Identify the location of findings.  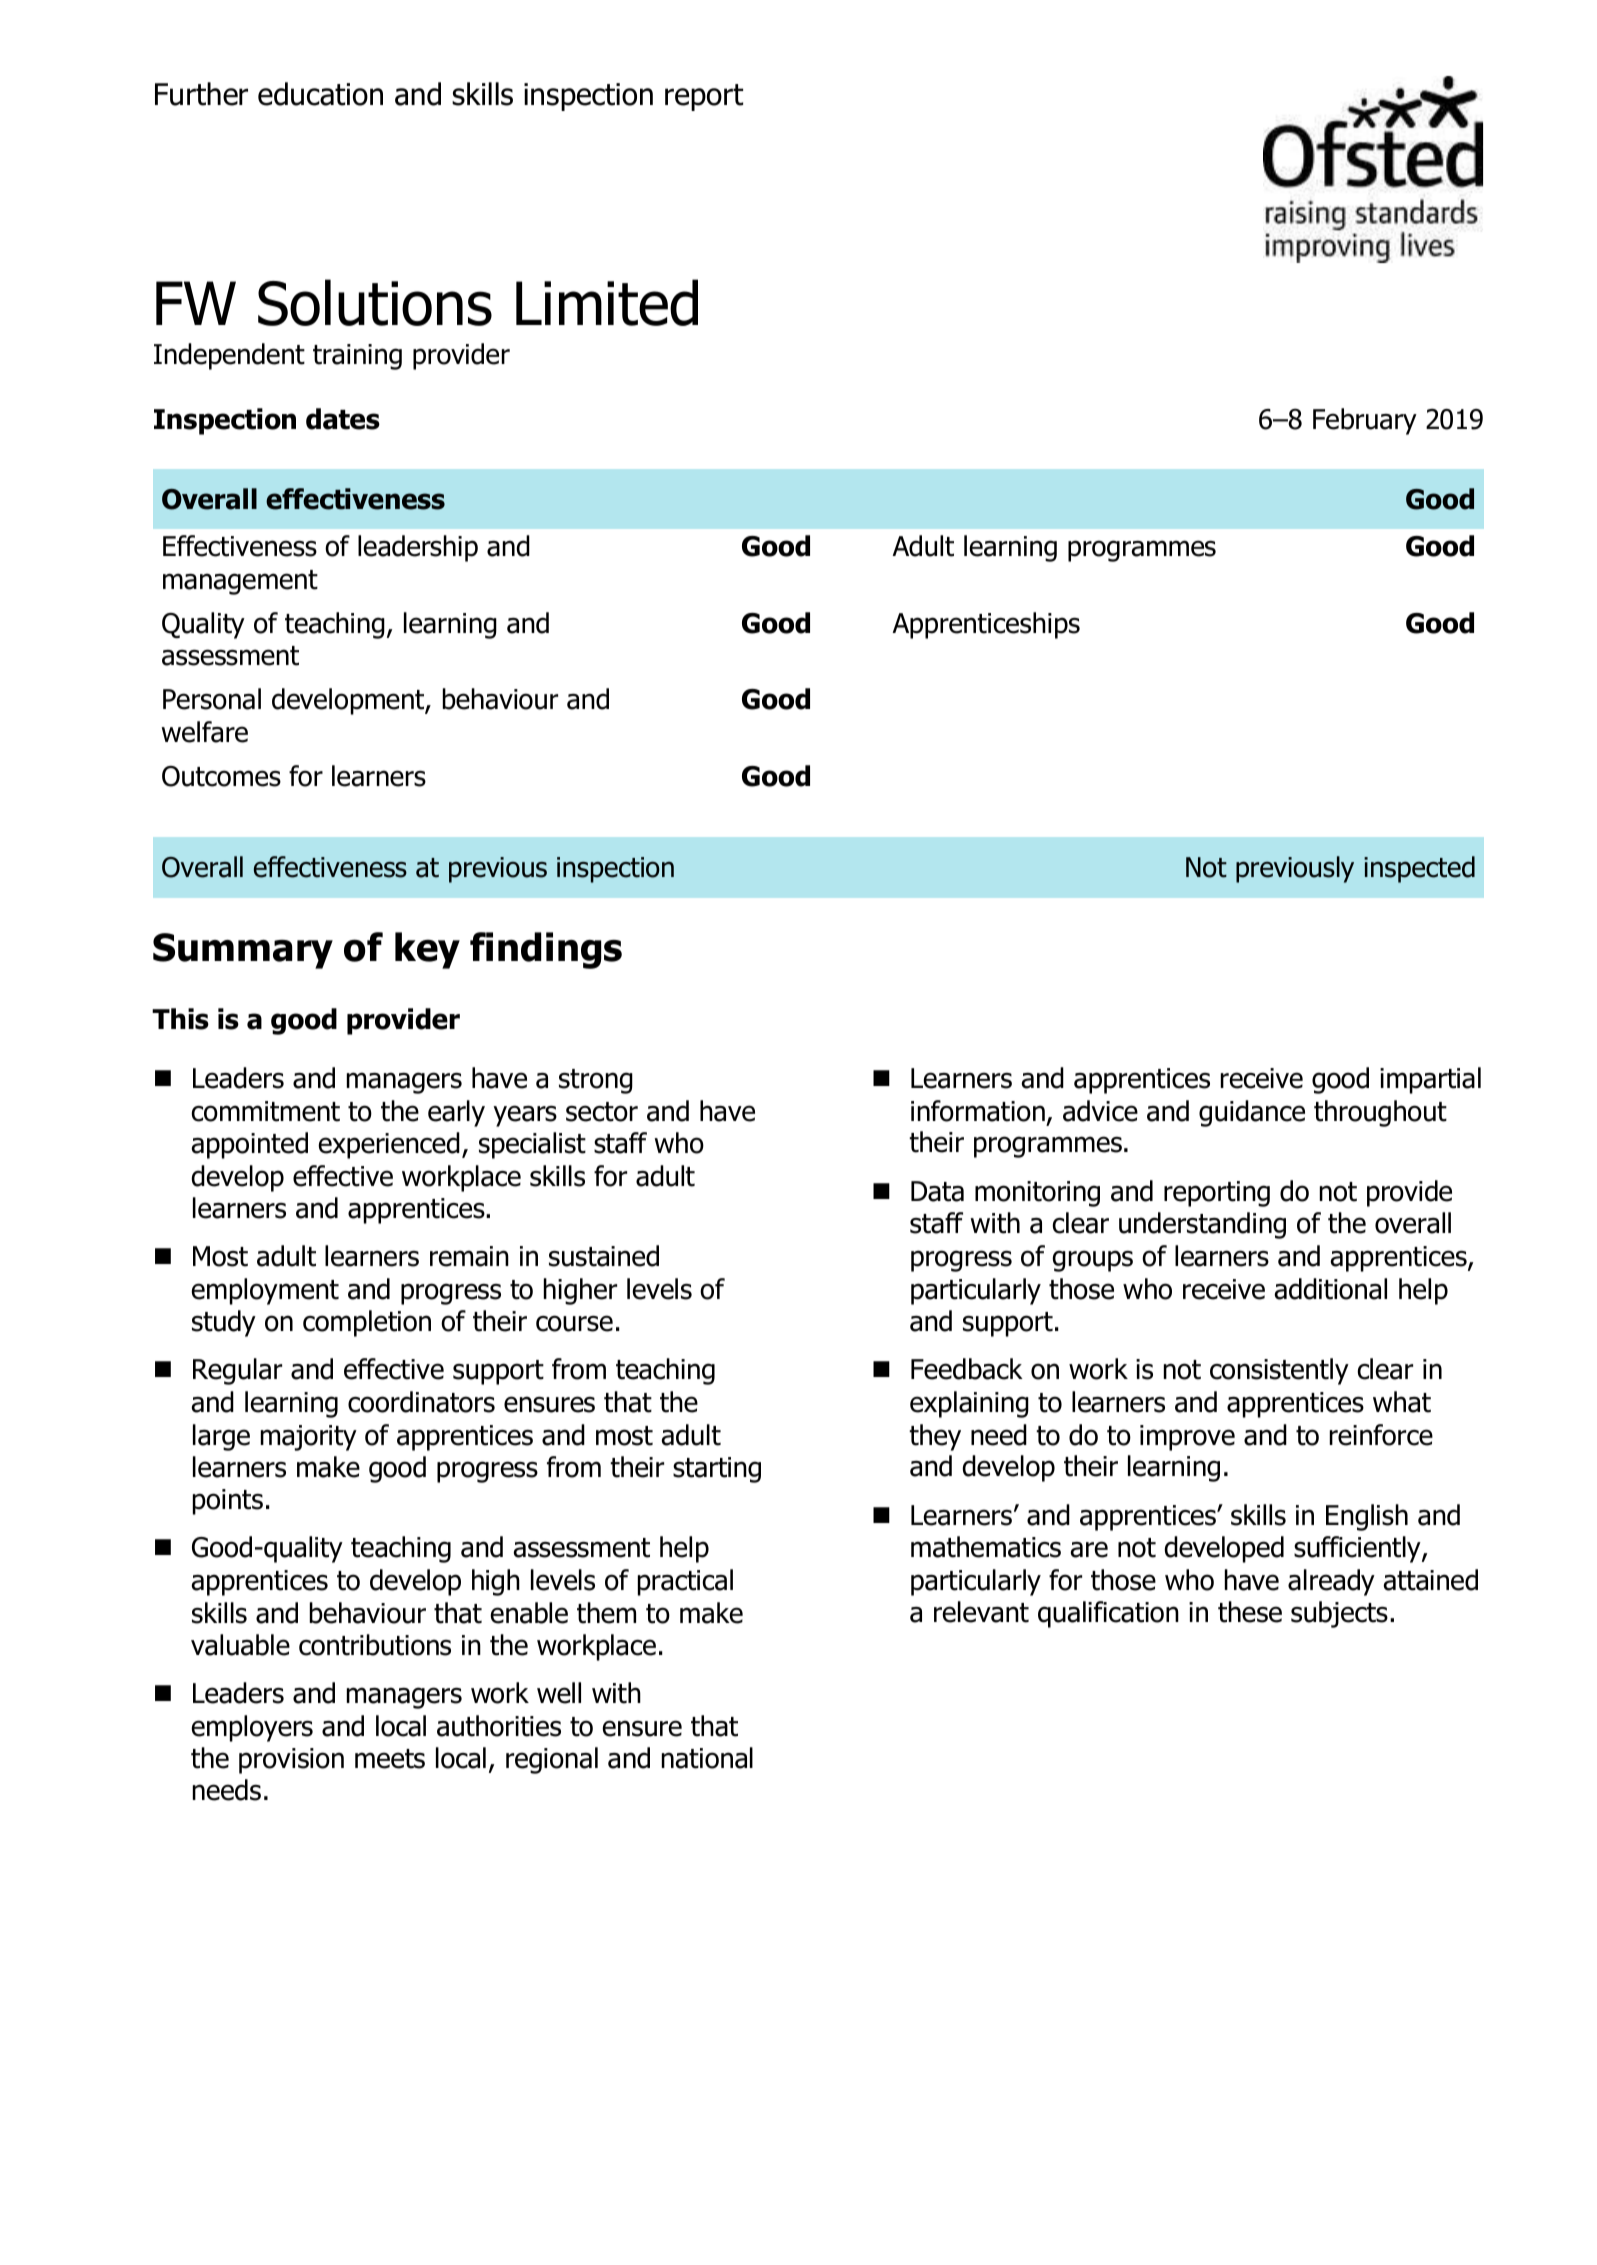
(546, 950).
